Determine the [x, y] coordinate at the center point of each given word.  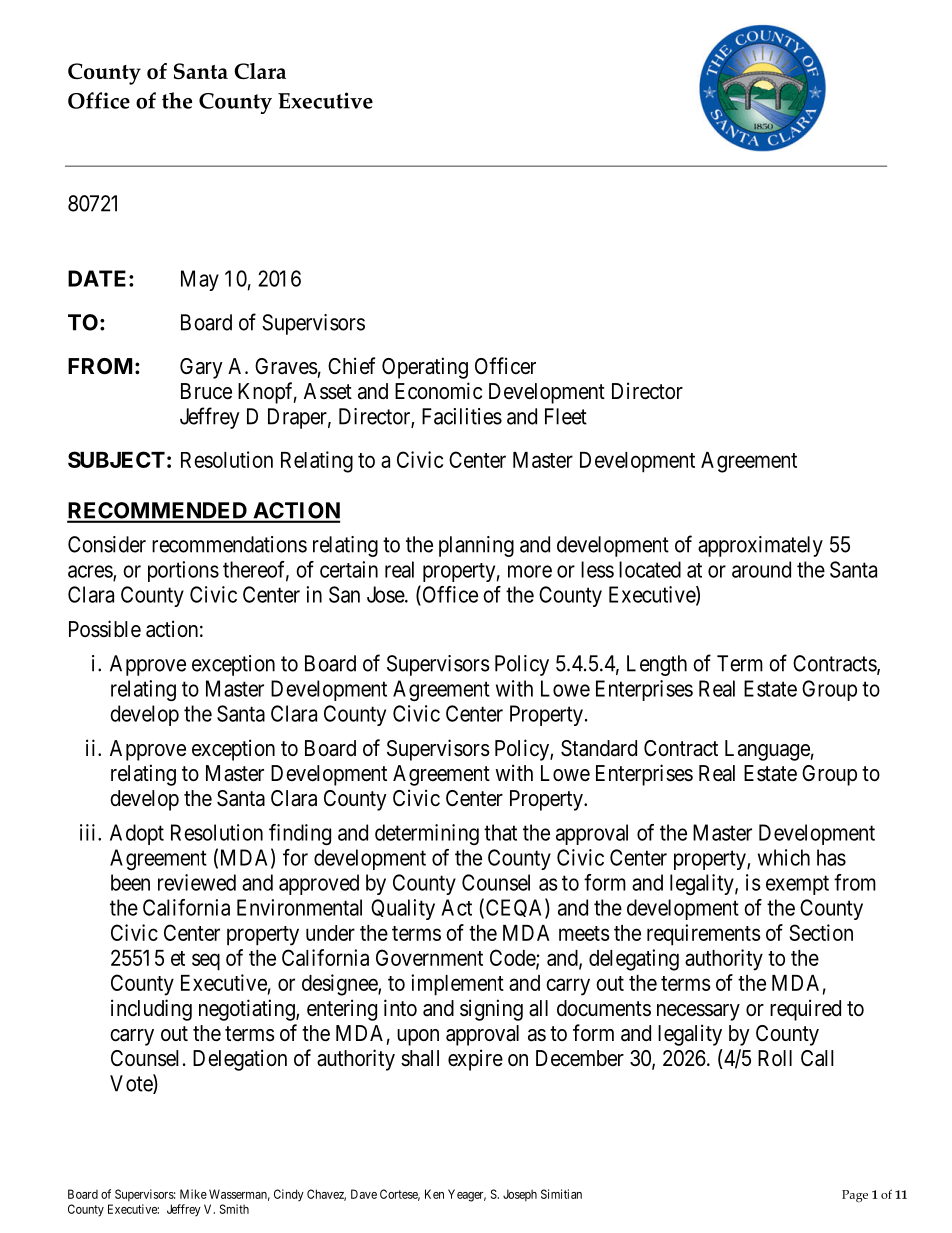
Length [657, 665]
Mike [193, 1194]
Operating [425, 368]
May [200, 280]
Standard [599, 748]
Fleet [566, 416]
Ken [434, 1194]
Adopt [137, 834]
